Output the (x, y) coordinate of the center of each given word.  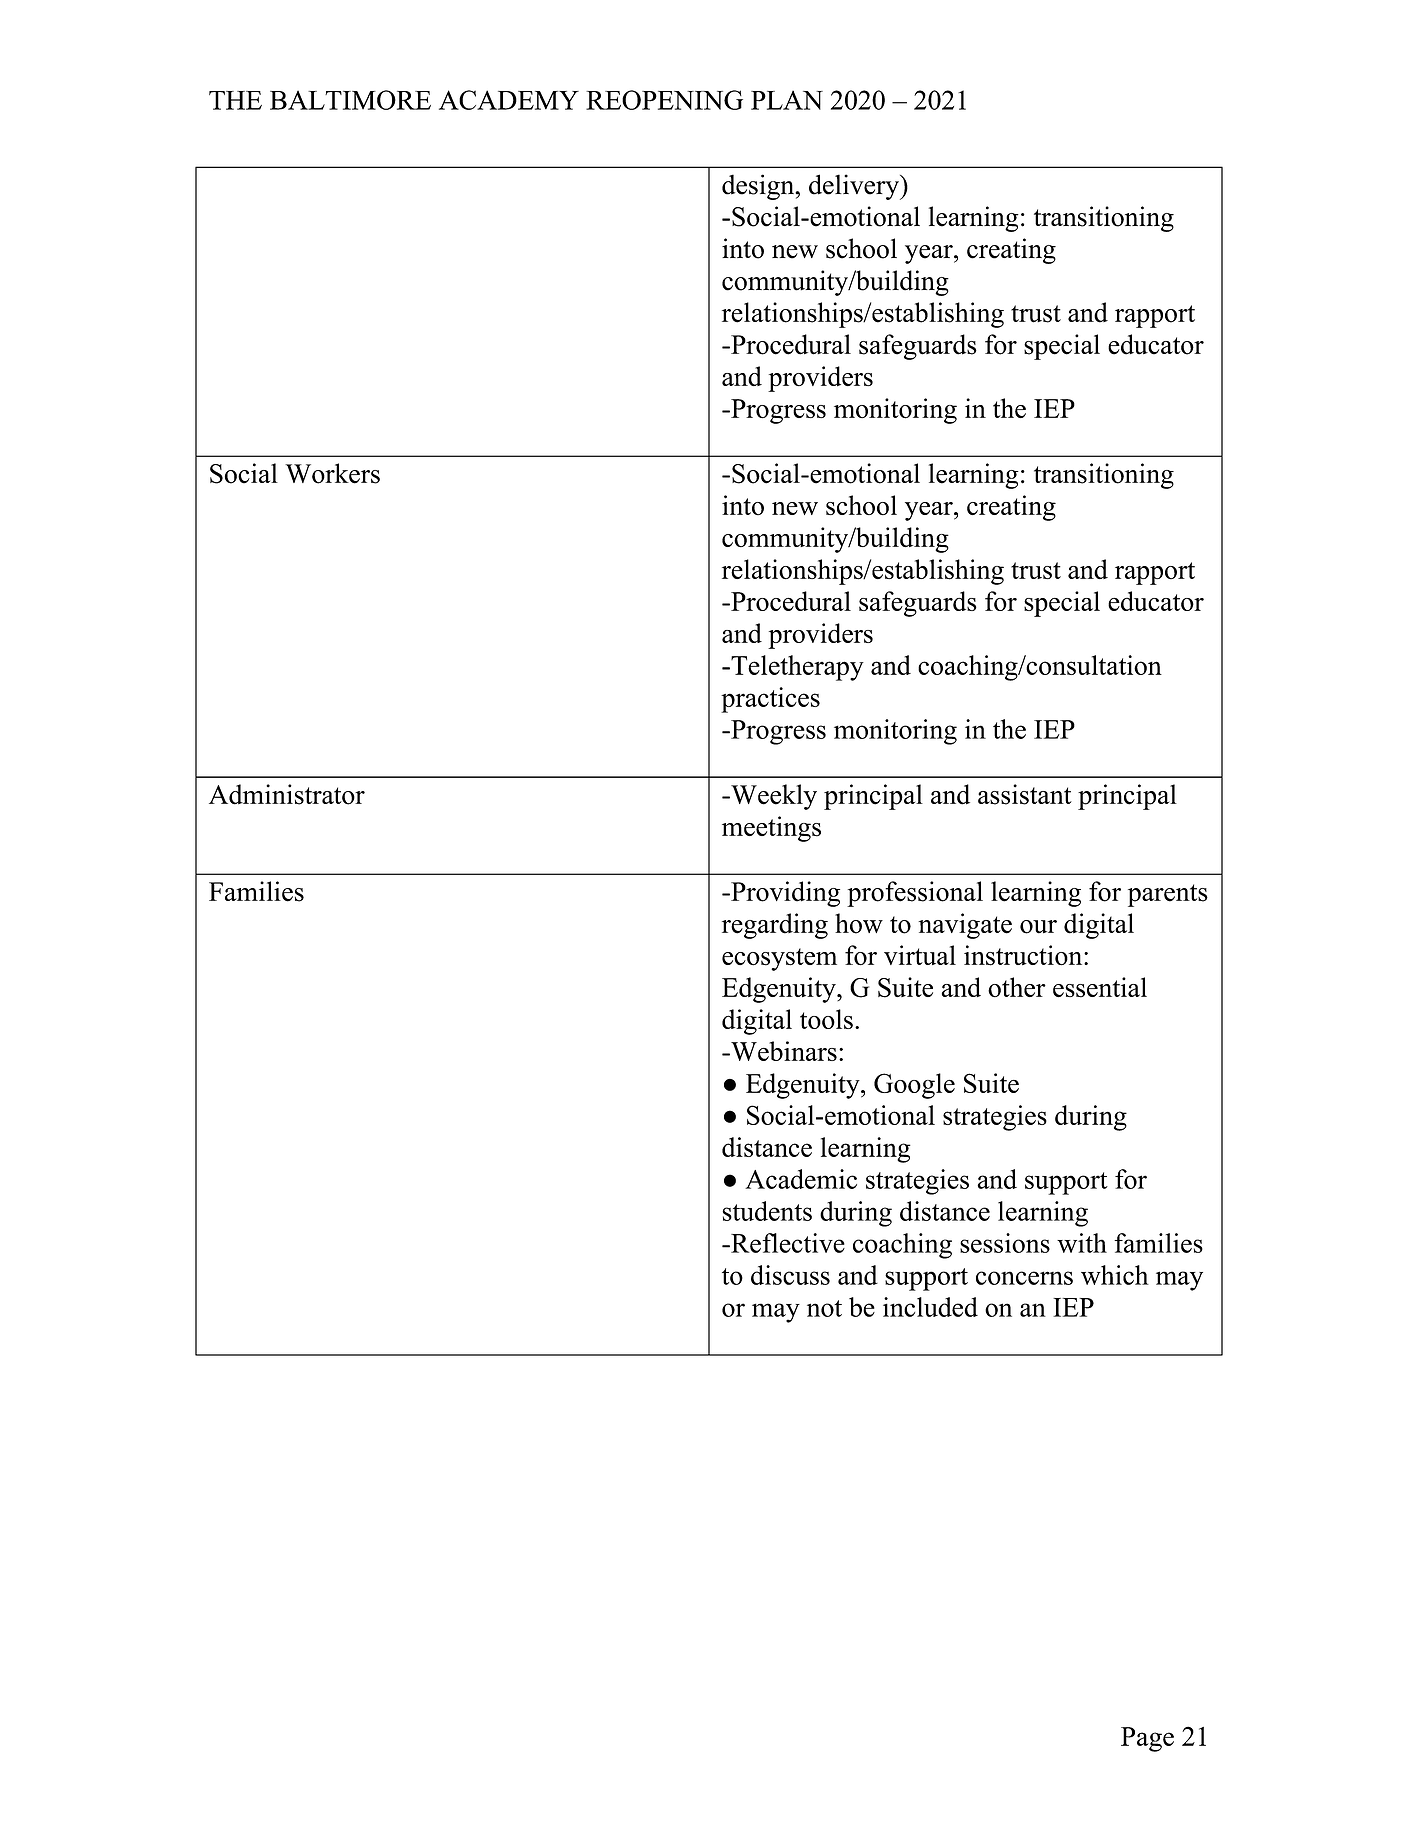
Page (1147, 1739)
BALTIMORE (350, 100)
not (824, 1308)
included (930, 1307)
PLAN (787, 100)
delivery (855, 187)
